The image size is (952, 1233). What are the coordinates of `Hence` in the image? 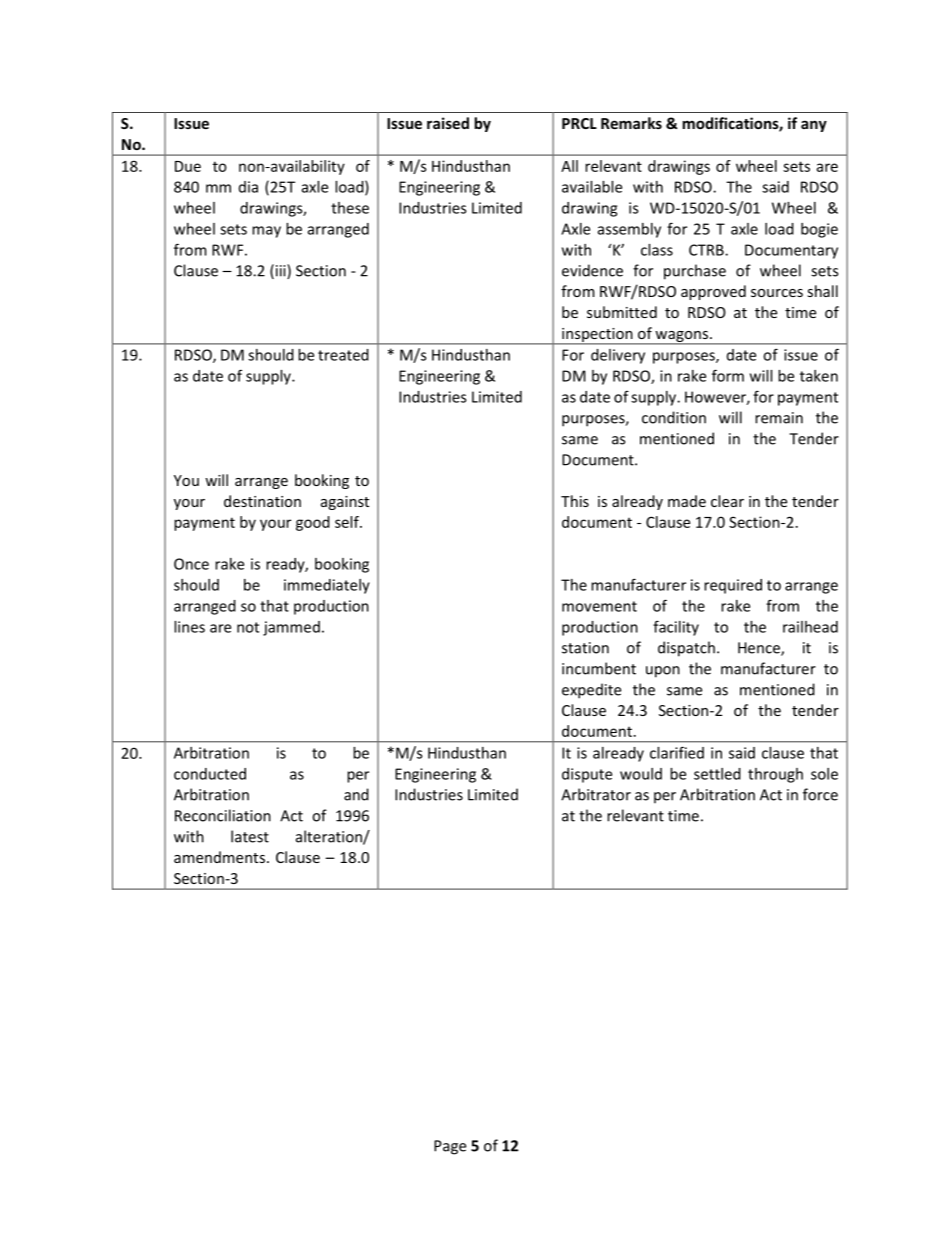 It's located at (760, 649).
